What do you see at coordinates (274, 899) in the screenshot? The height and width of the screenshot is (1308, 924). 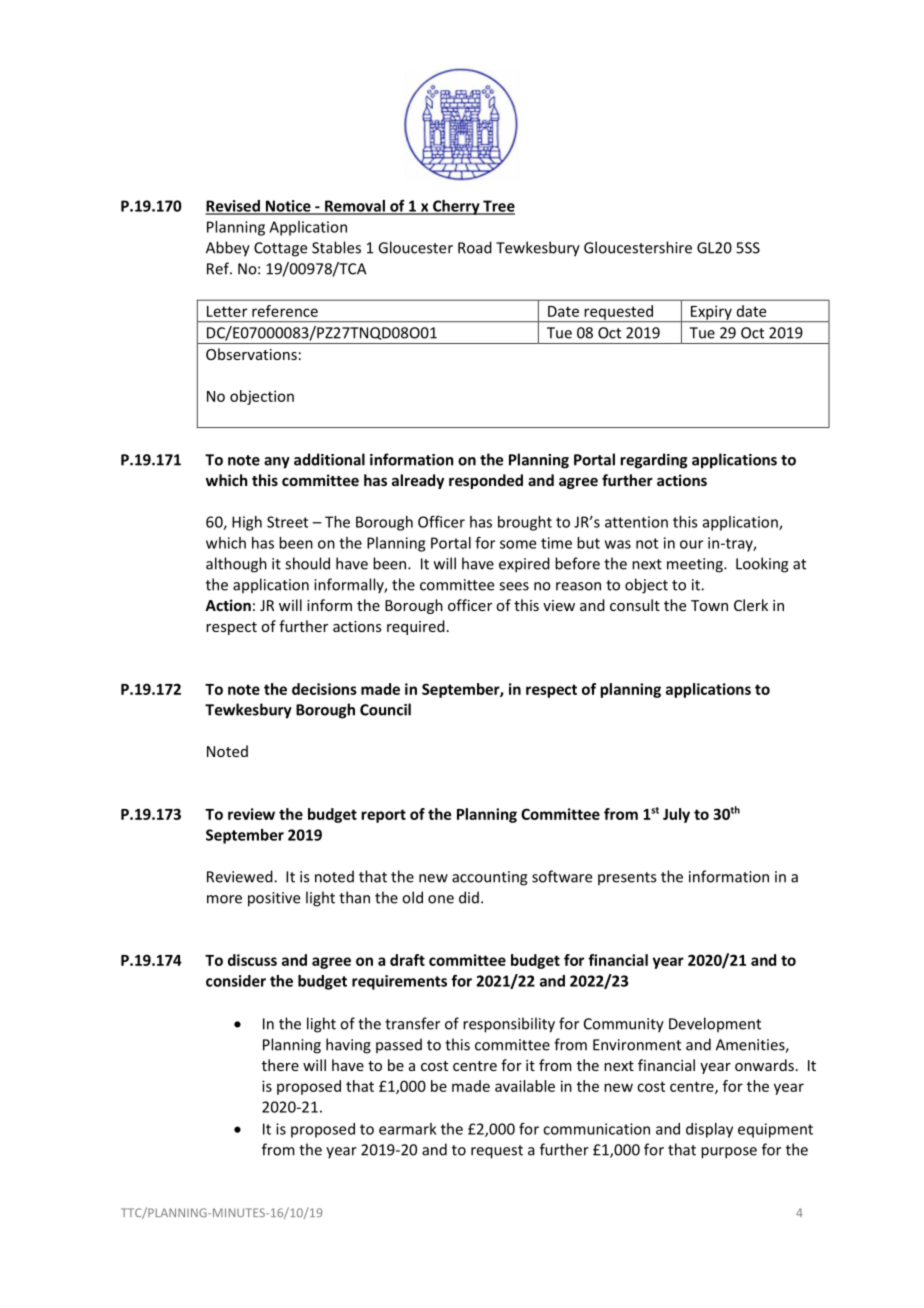 I see `positive` at bounding box center [274, 899].
